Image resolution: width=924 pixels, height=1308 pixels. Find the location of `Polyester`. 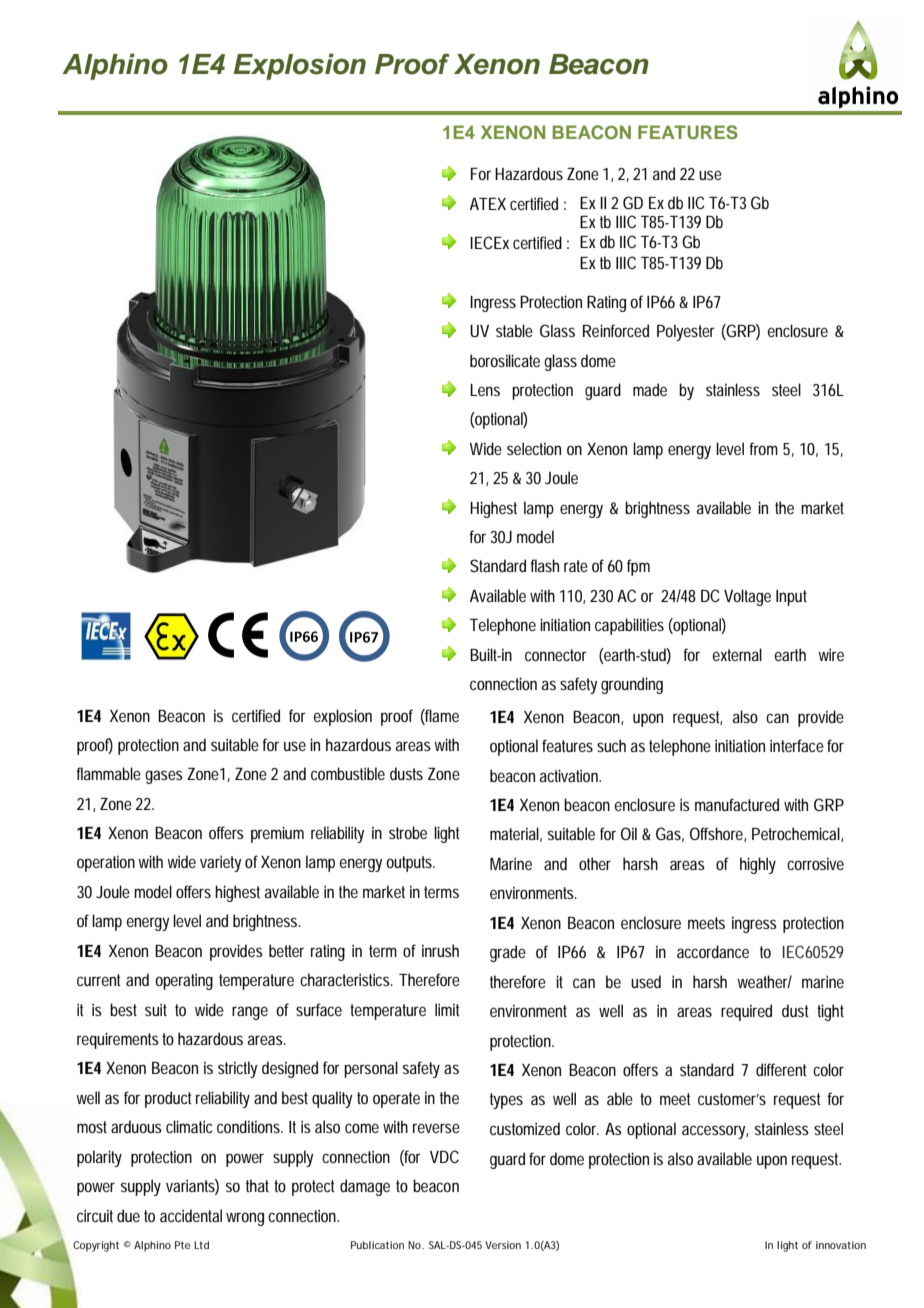

Polyester is located at coordinates (686, 332).
